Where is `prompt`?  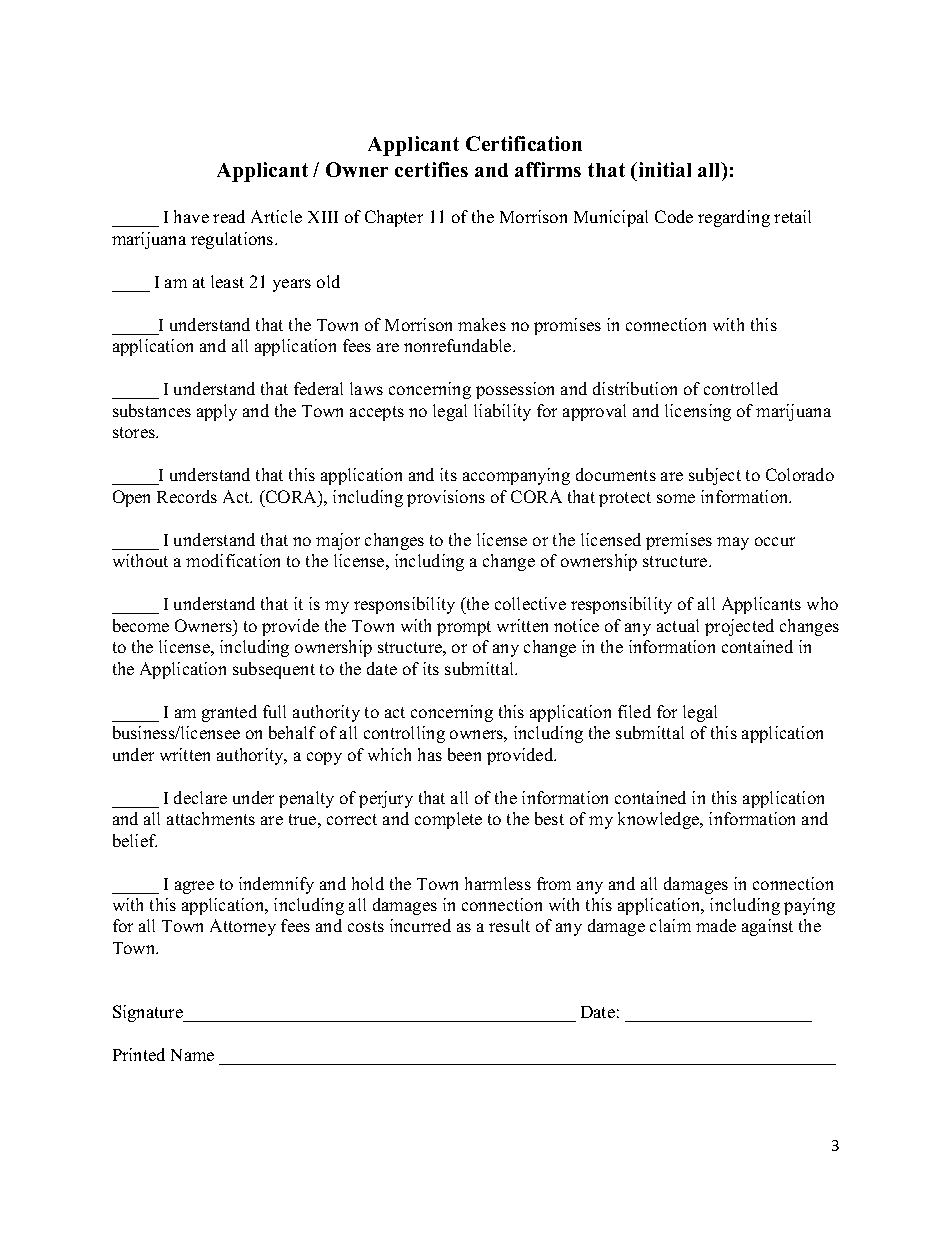
prompt is located at coordinates (464, 628).
